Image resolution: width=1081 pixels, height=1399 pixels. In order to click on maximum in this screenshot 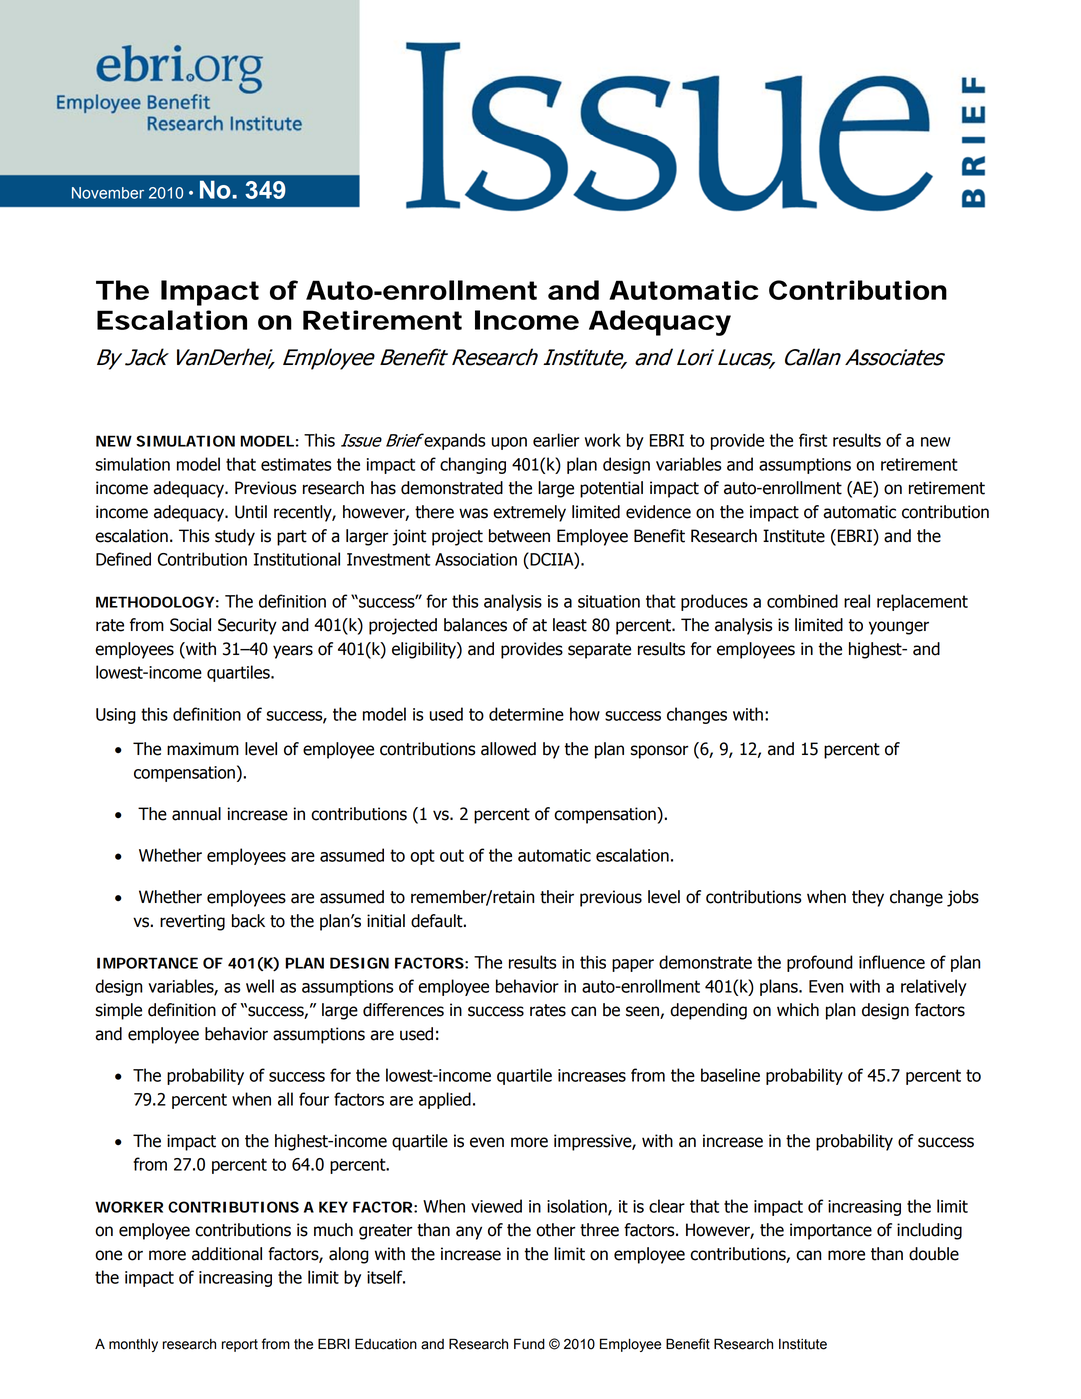, I will do `click(203, 749)`.
